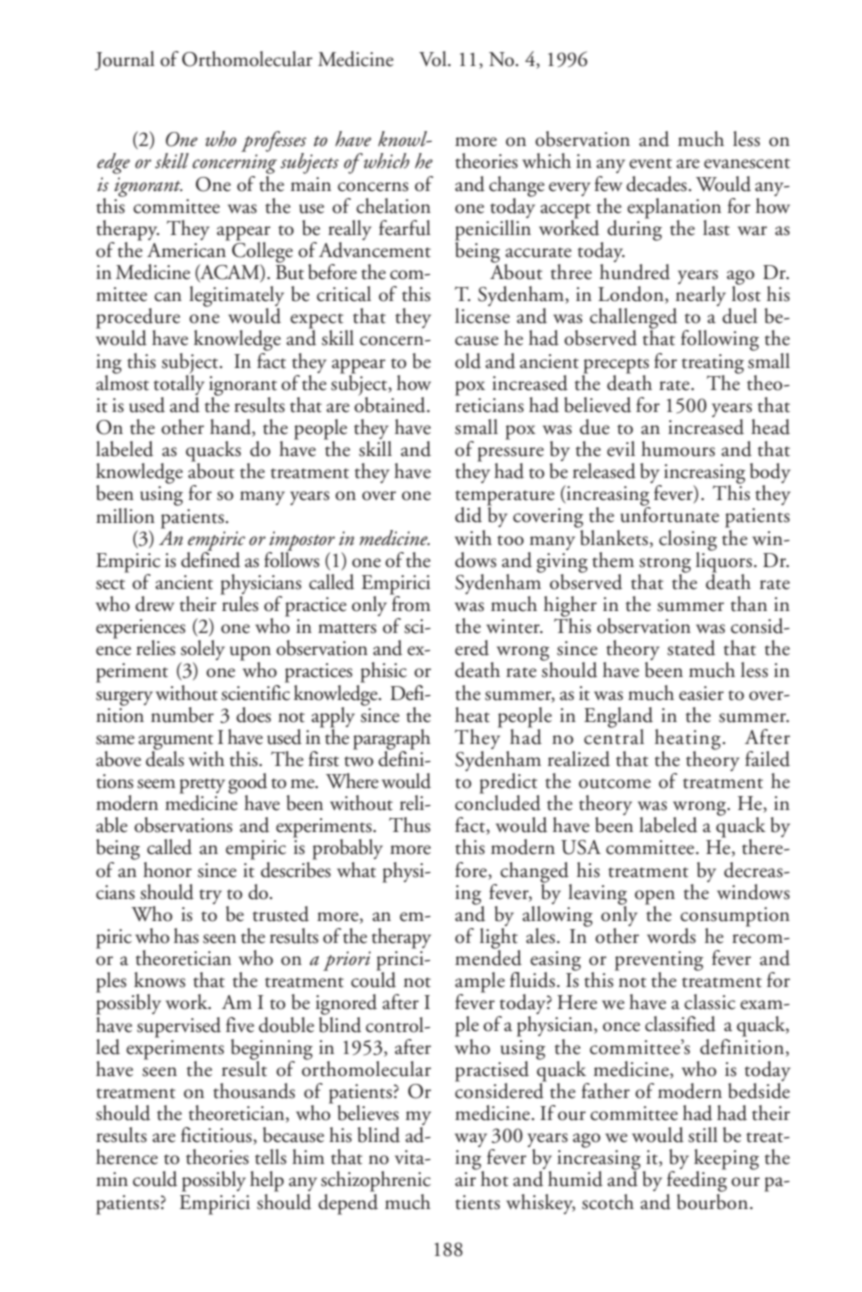 This screenshot has width=862, height=1292. Describe the element at coordinates (217, 1136) in the screenshot. I see `fictitious` at that location.
